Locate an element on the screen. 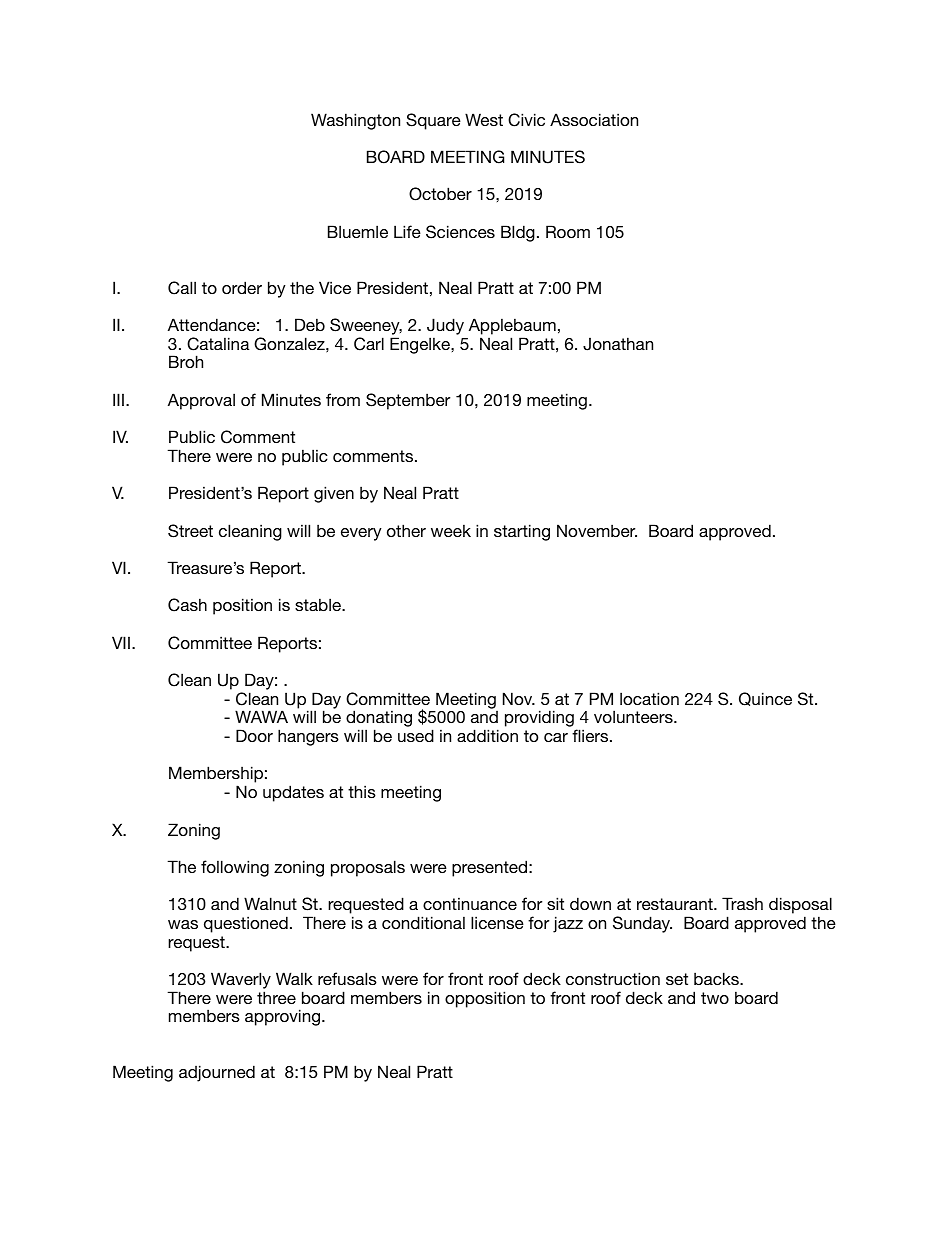 Image resolution: width=952 pixels, height=1233 pixels. addition is located at coordinates (487, 735).
